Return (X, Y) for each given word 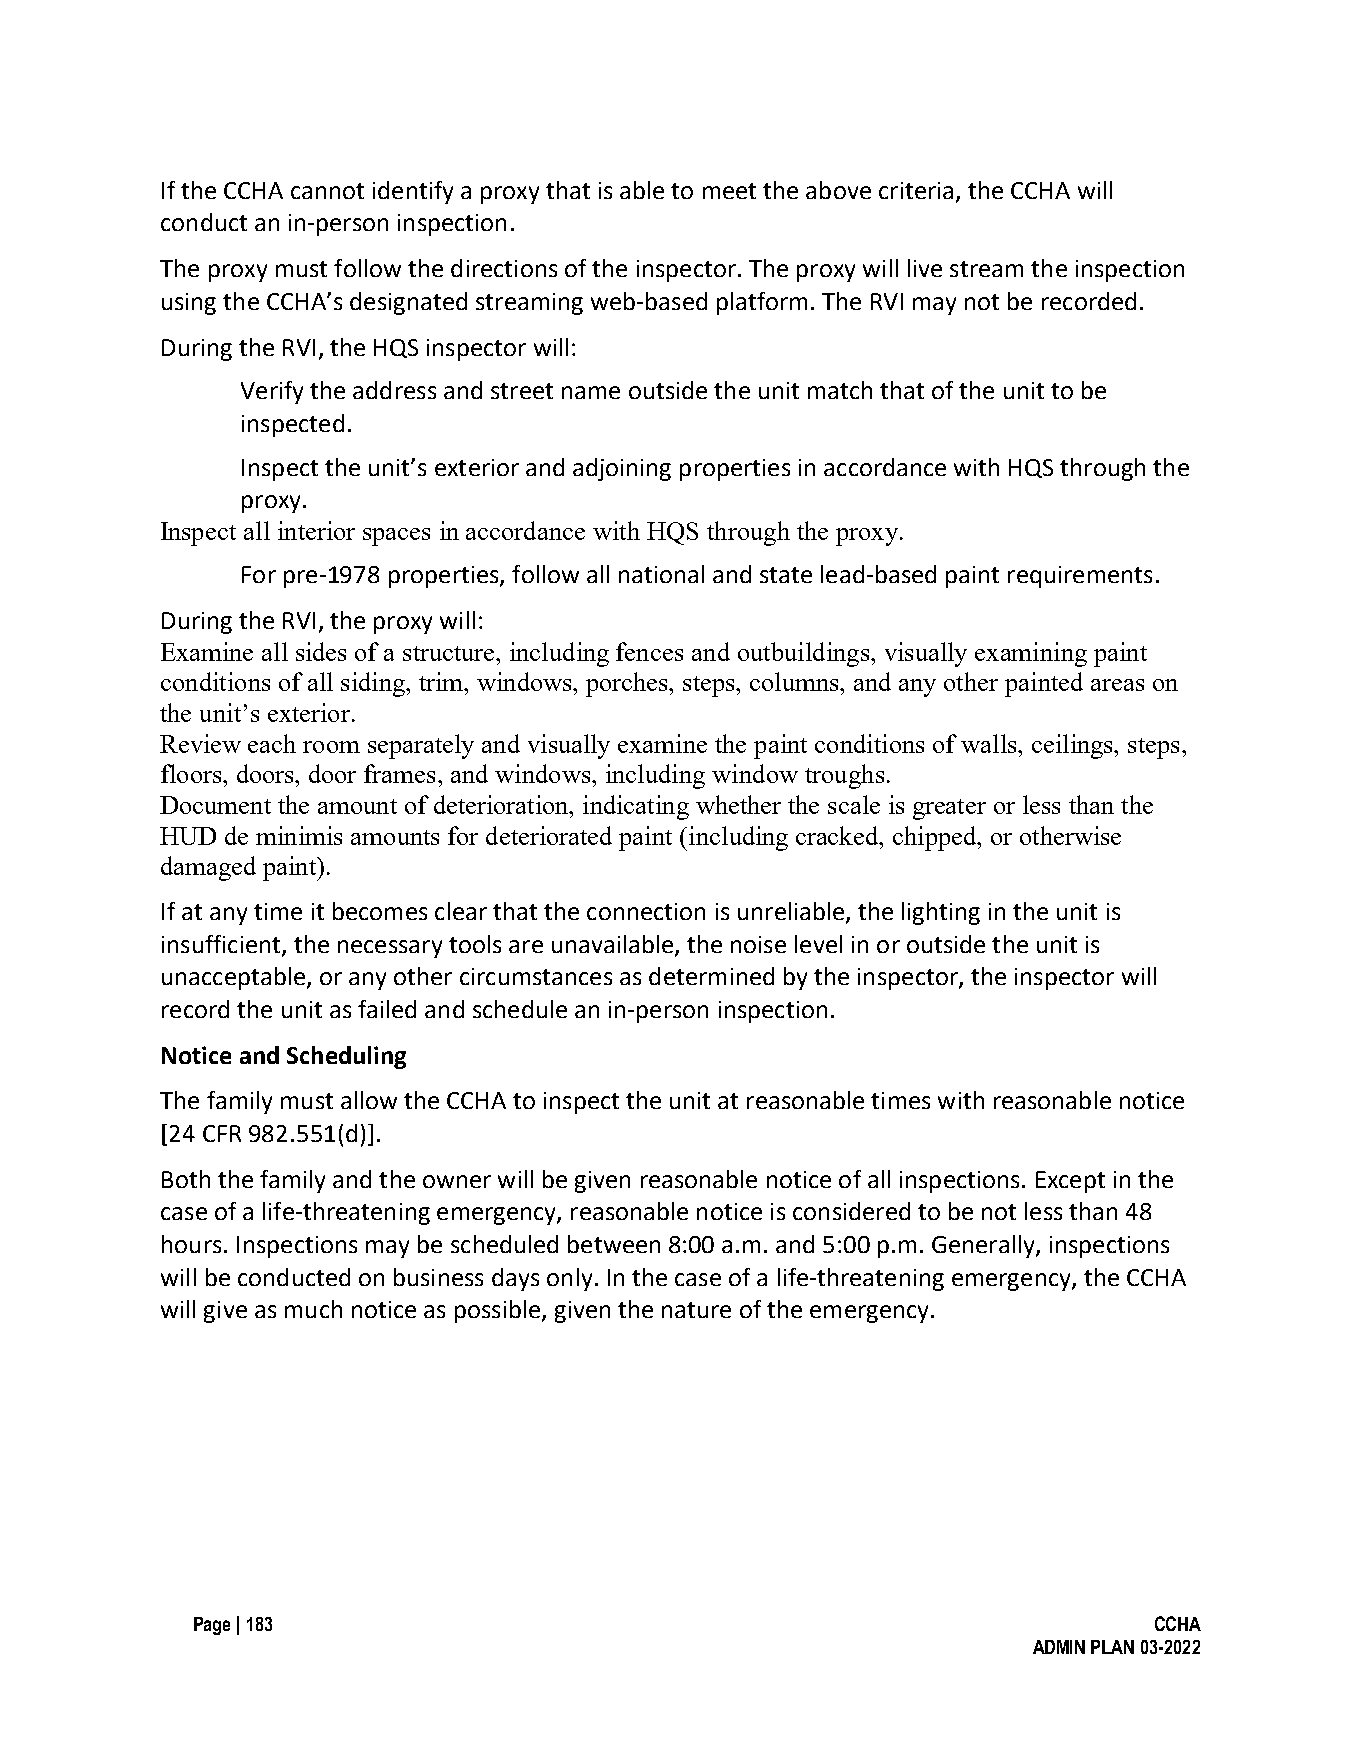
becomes (380, 911)
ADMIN (1059, 1647)
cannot (327, 191)
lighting (941, 913)
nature (696, 1310)
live (925, 268)
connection (646, 911)
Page (212, 1626)
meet (729, 191)
